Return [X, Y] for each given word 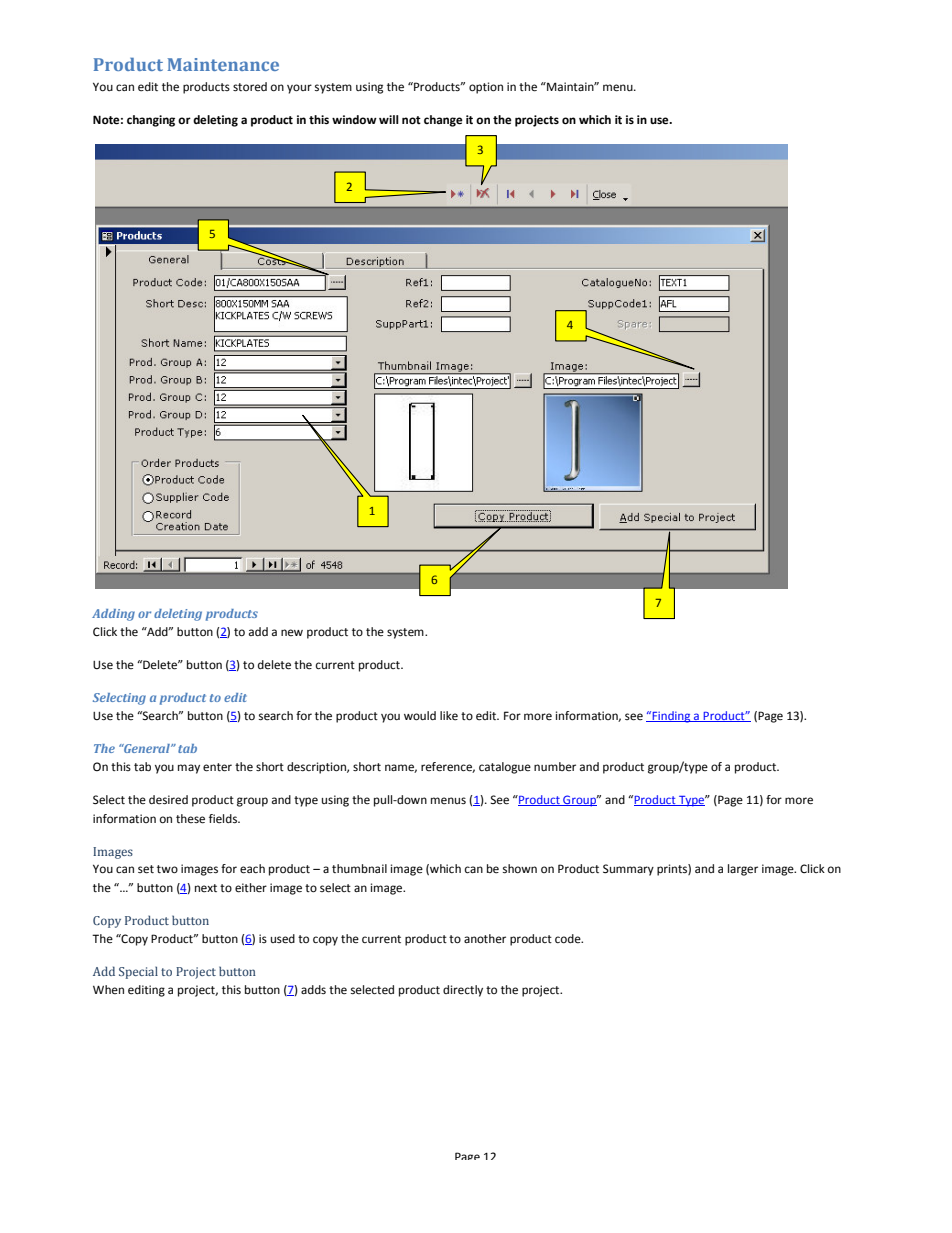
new [292, 632]
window [354, 120]
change [443, 121]
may [189, 769]
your [299, 89]
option [486, 88]
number [555, 766]
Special [138, 972]
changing [151, 121]
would [420, 716]
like [449, 716]
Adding [113, 615]
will [389, 119]
